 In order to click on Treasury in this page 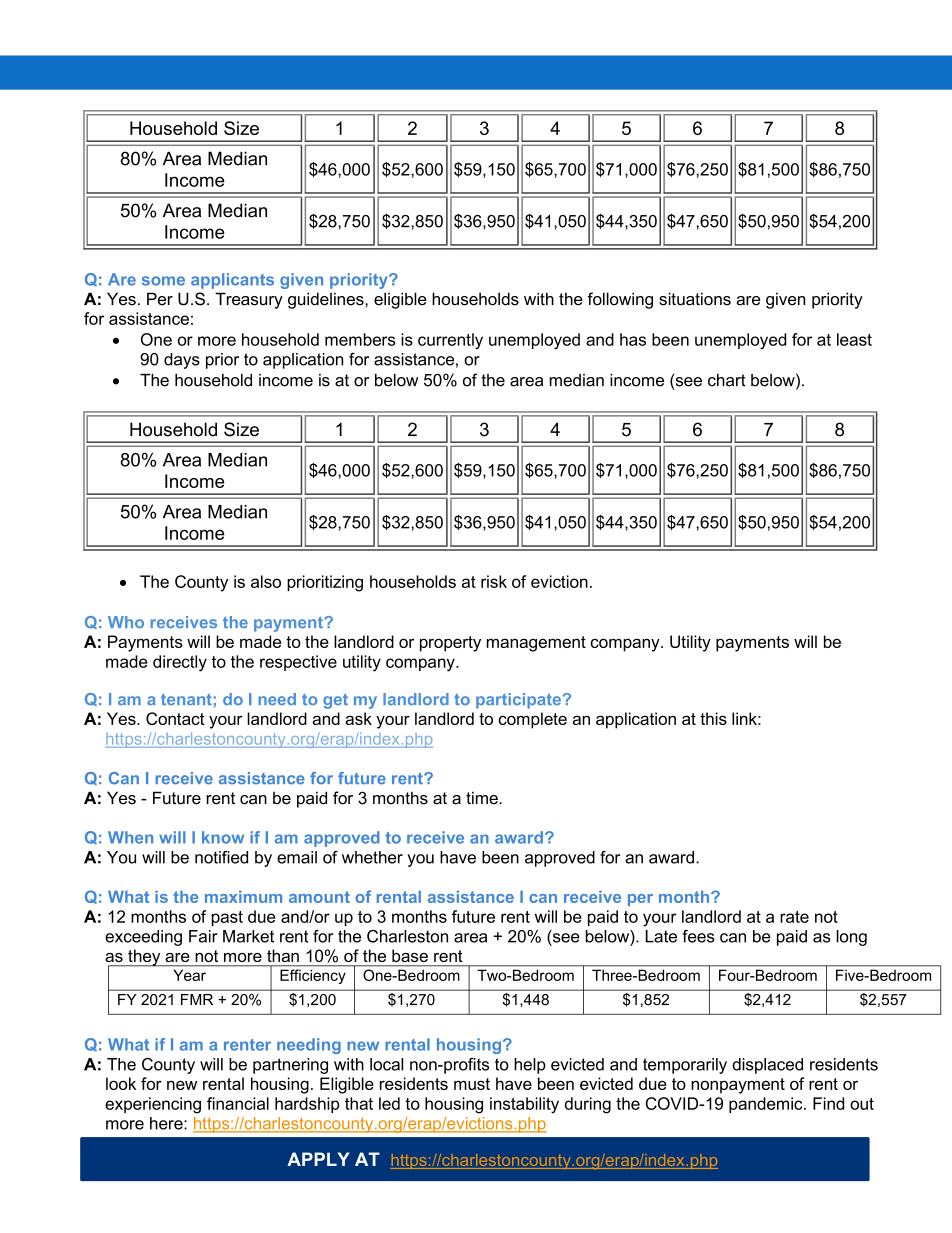, I will do `click(249, 300)`.
